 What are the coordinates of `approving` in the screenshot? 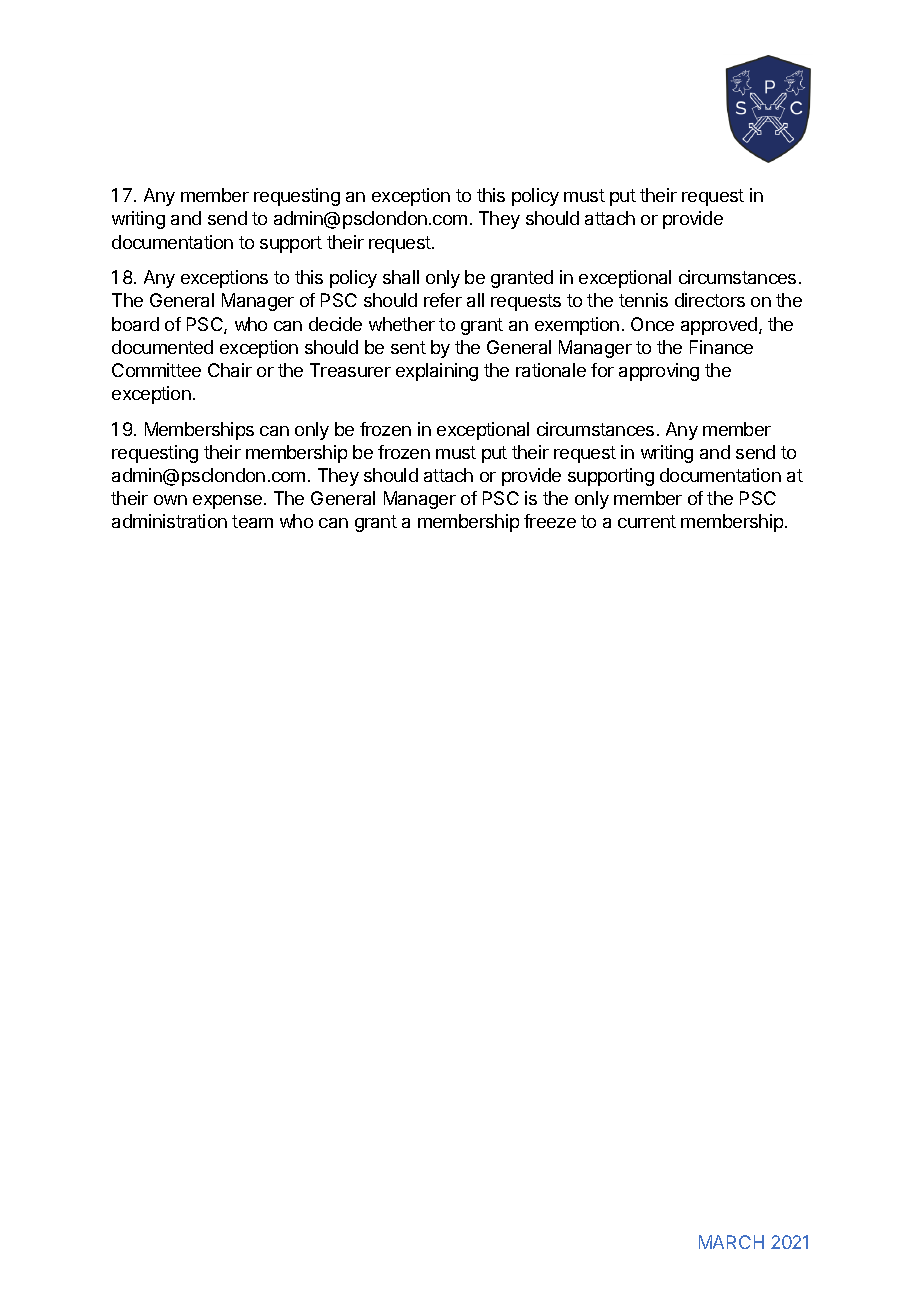 It's located at (659, 372).
